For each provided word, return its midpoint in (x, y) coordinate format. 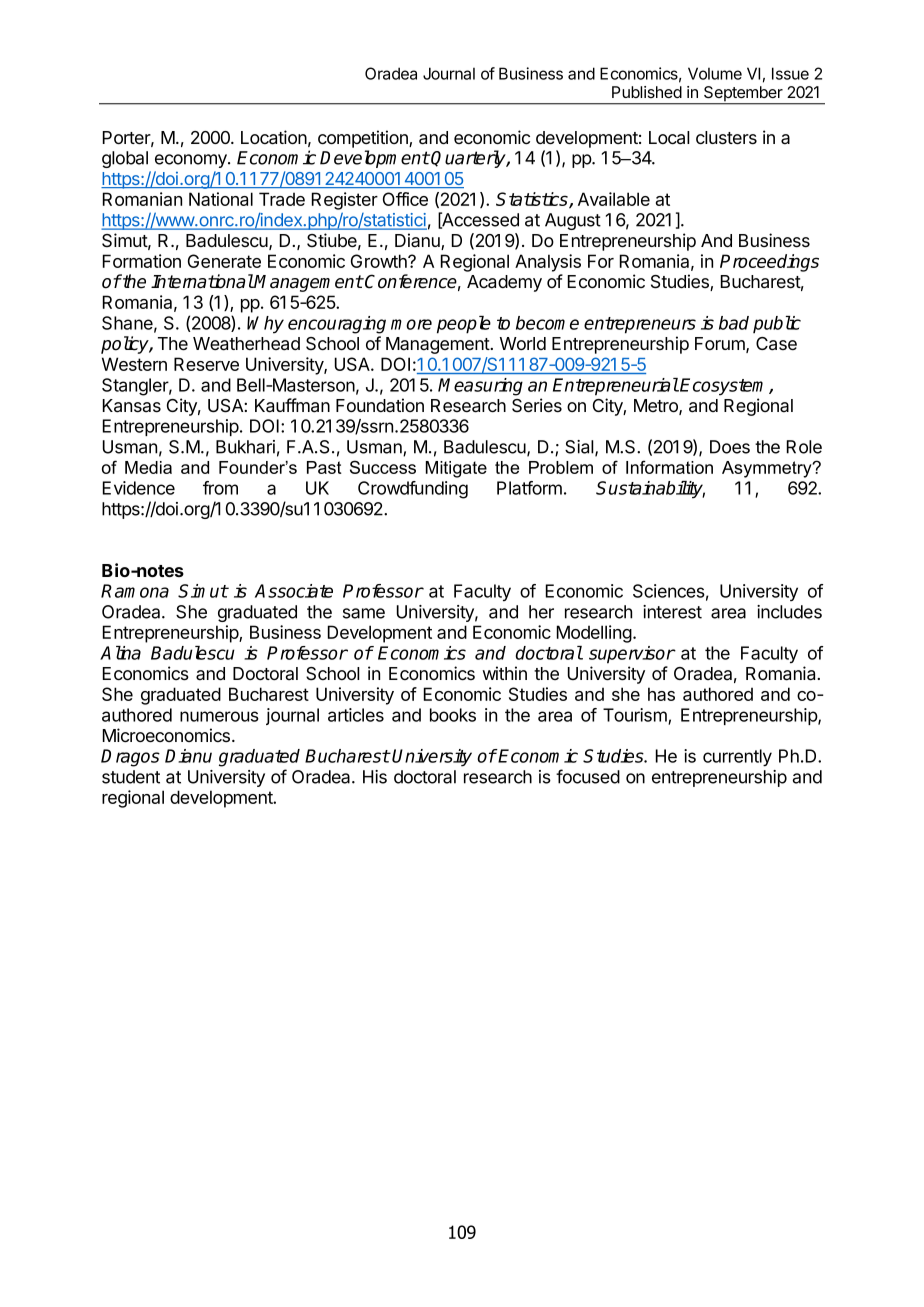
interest (672, 612)
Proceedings (769, 263)
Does (730, 447)
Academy (504, 283)
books (453, 715)
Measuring (480, 387)
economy (192, 161)
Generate (224, 261)
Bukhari (245, 447)
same (364, 613)
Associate (294, 591)
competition (364, 139)
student (131, 777)
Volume (715, 73)
